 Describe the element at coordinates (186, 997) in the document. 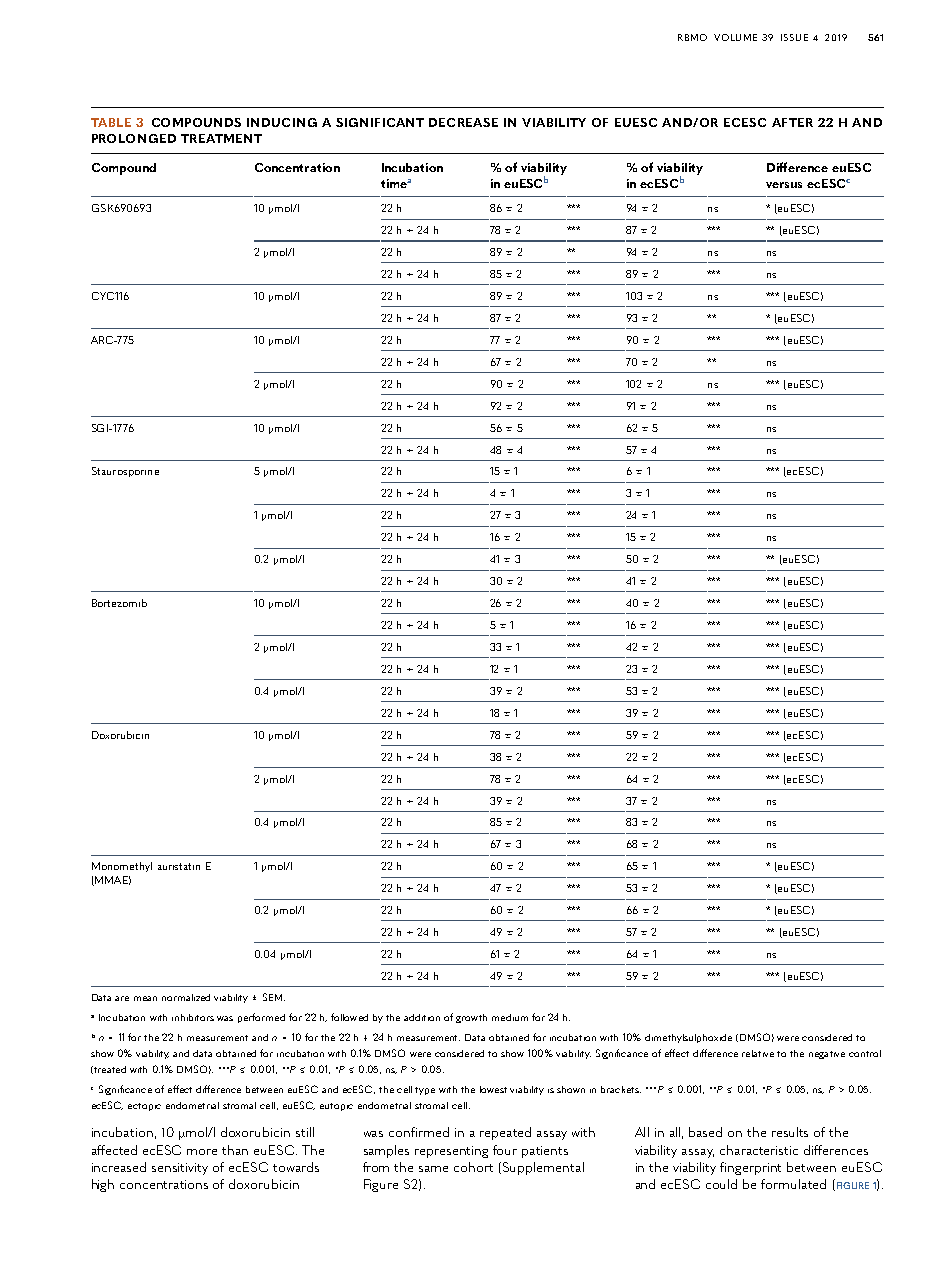

I see `normalized` at that location.
